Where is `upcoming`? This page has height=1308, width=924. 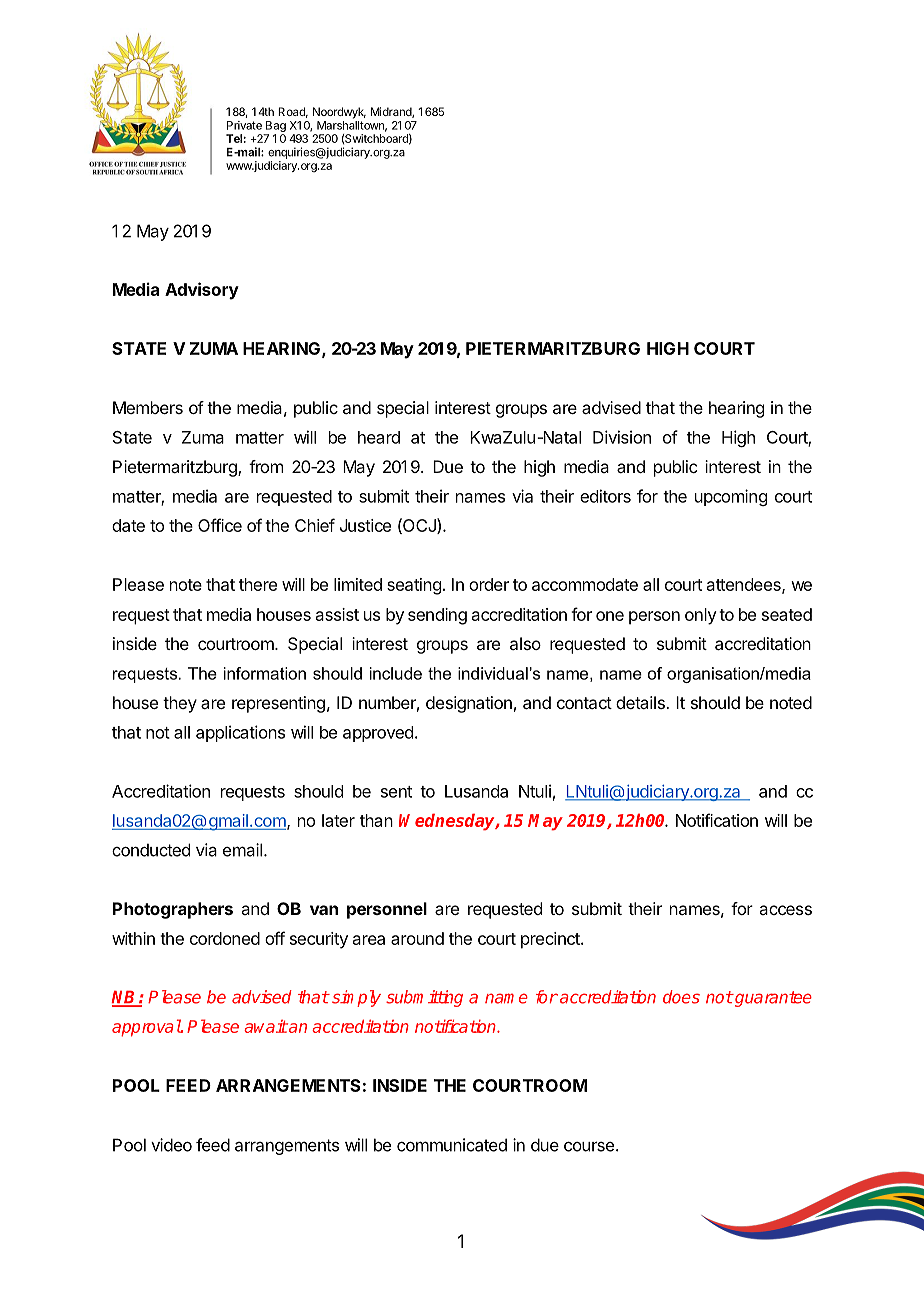
upcoming is located at coordinates (731, 497).
